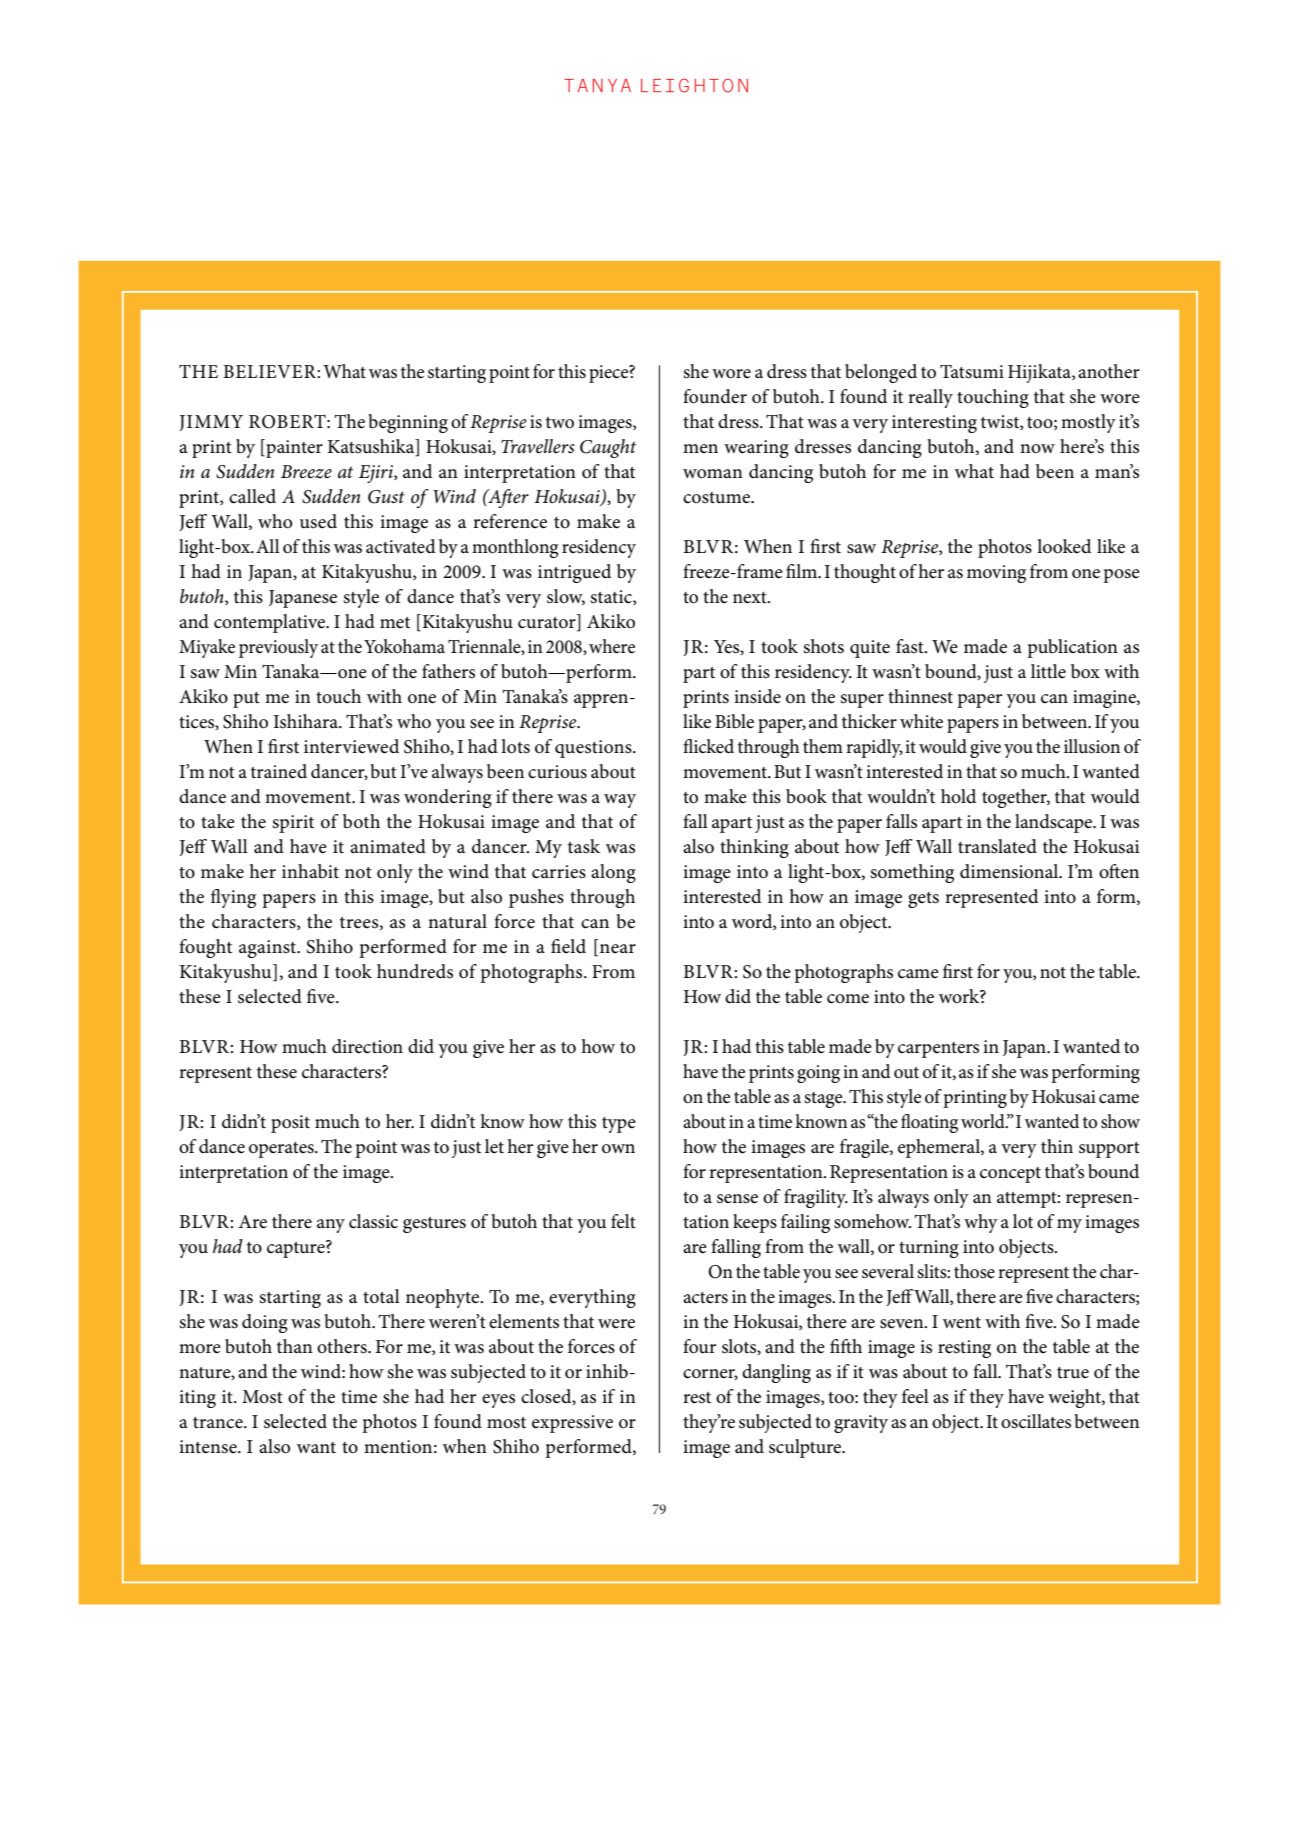  Describe the element at coordinates (310, 871) in the screenshot. I see `inhabit` at that location.
